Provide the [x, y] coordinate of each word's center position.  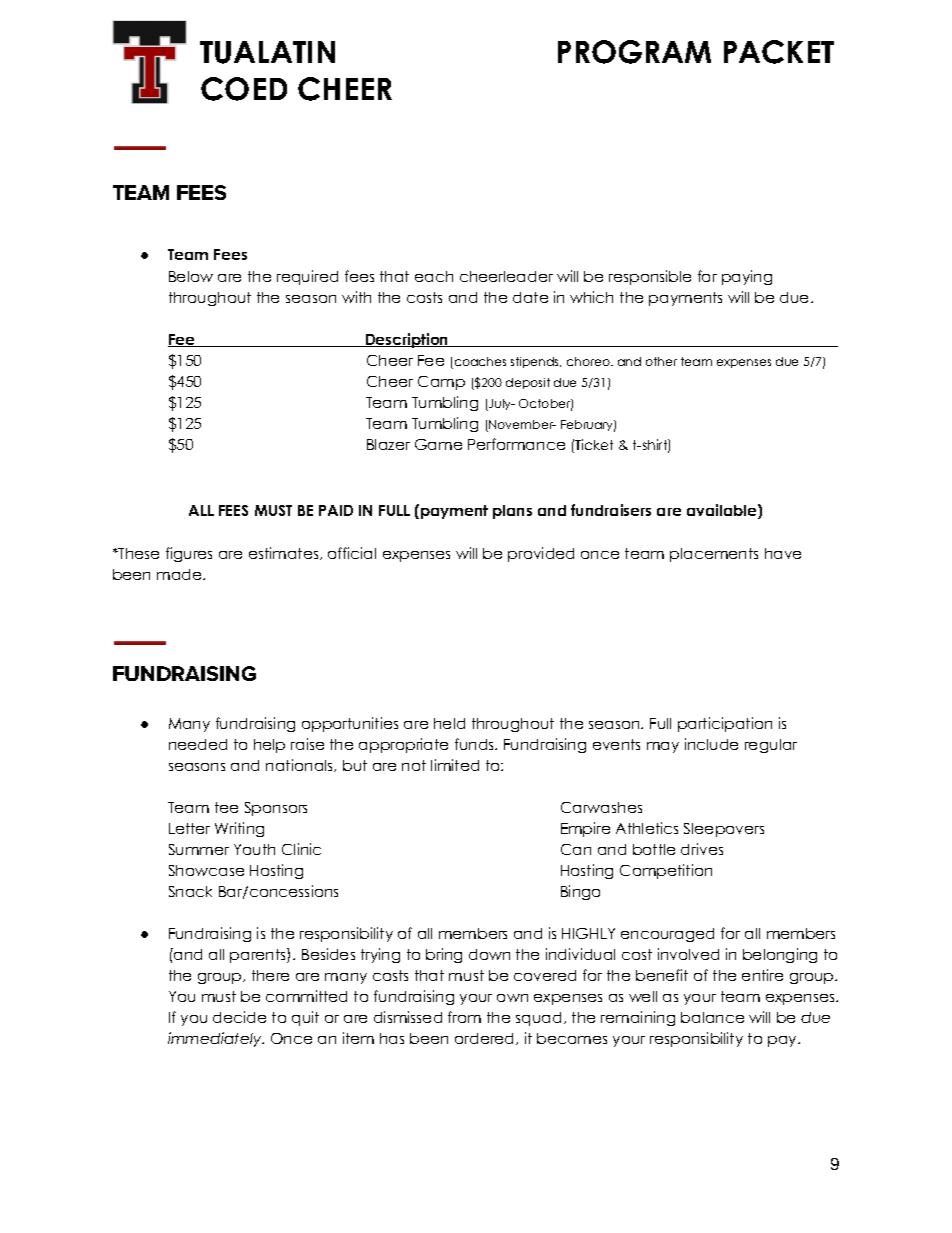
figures [189, 554]
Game [438, 444]
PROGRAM [634, 52]
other [661, 361]
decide [239, 1017]
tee [226, 807]
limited [455, 765]
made [180, 574]
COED [244, 89]
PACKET [779, 52]
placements [714, 555]
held [449, 723]
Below [191, 276]
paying [747, 277]
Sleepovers [724, 830]
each [434, 276]
